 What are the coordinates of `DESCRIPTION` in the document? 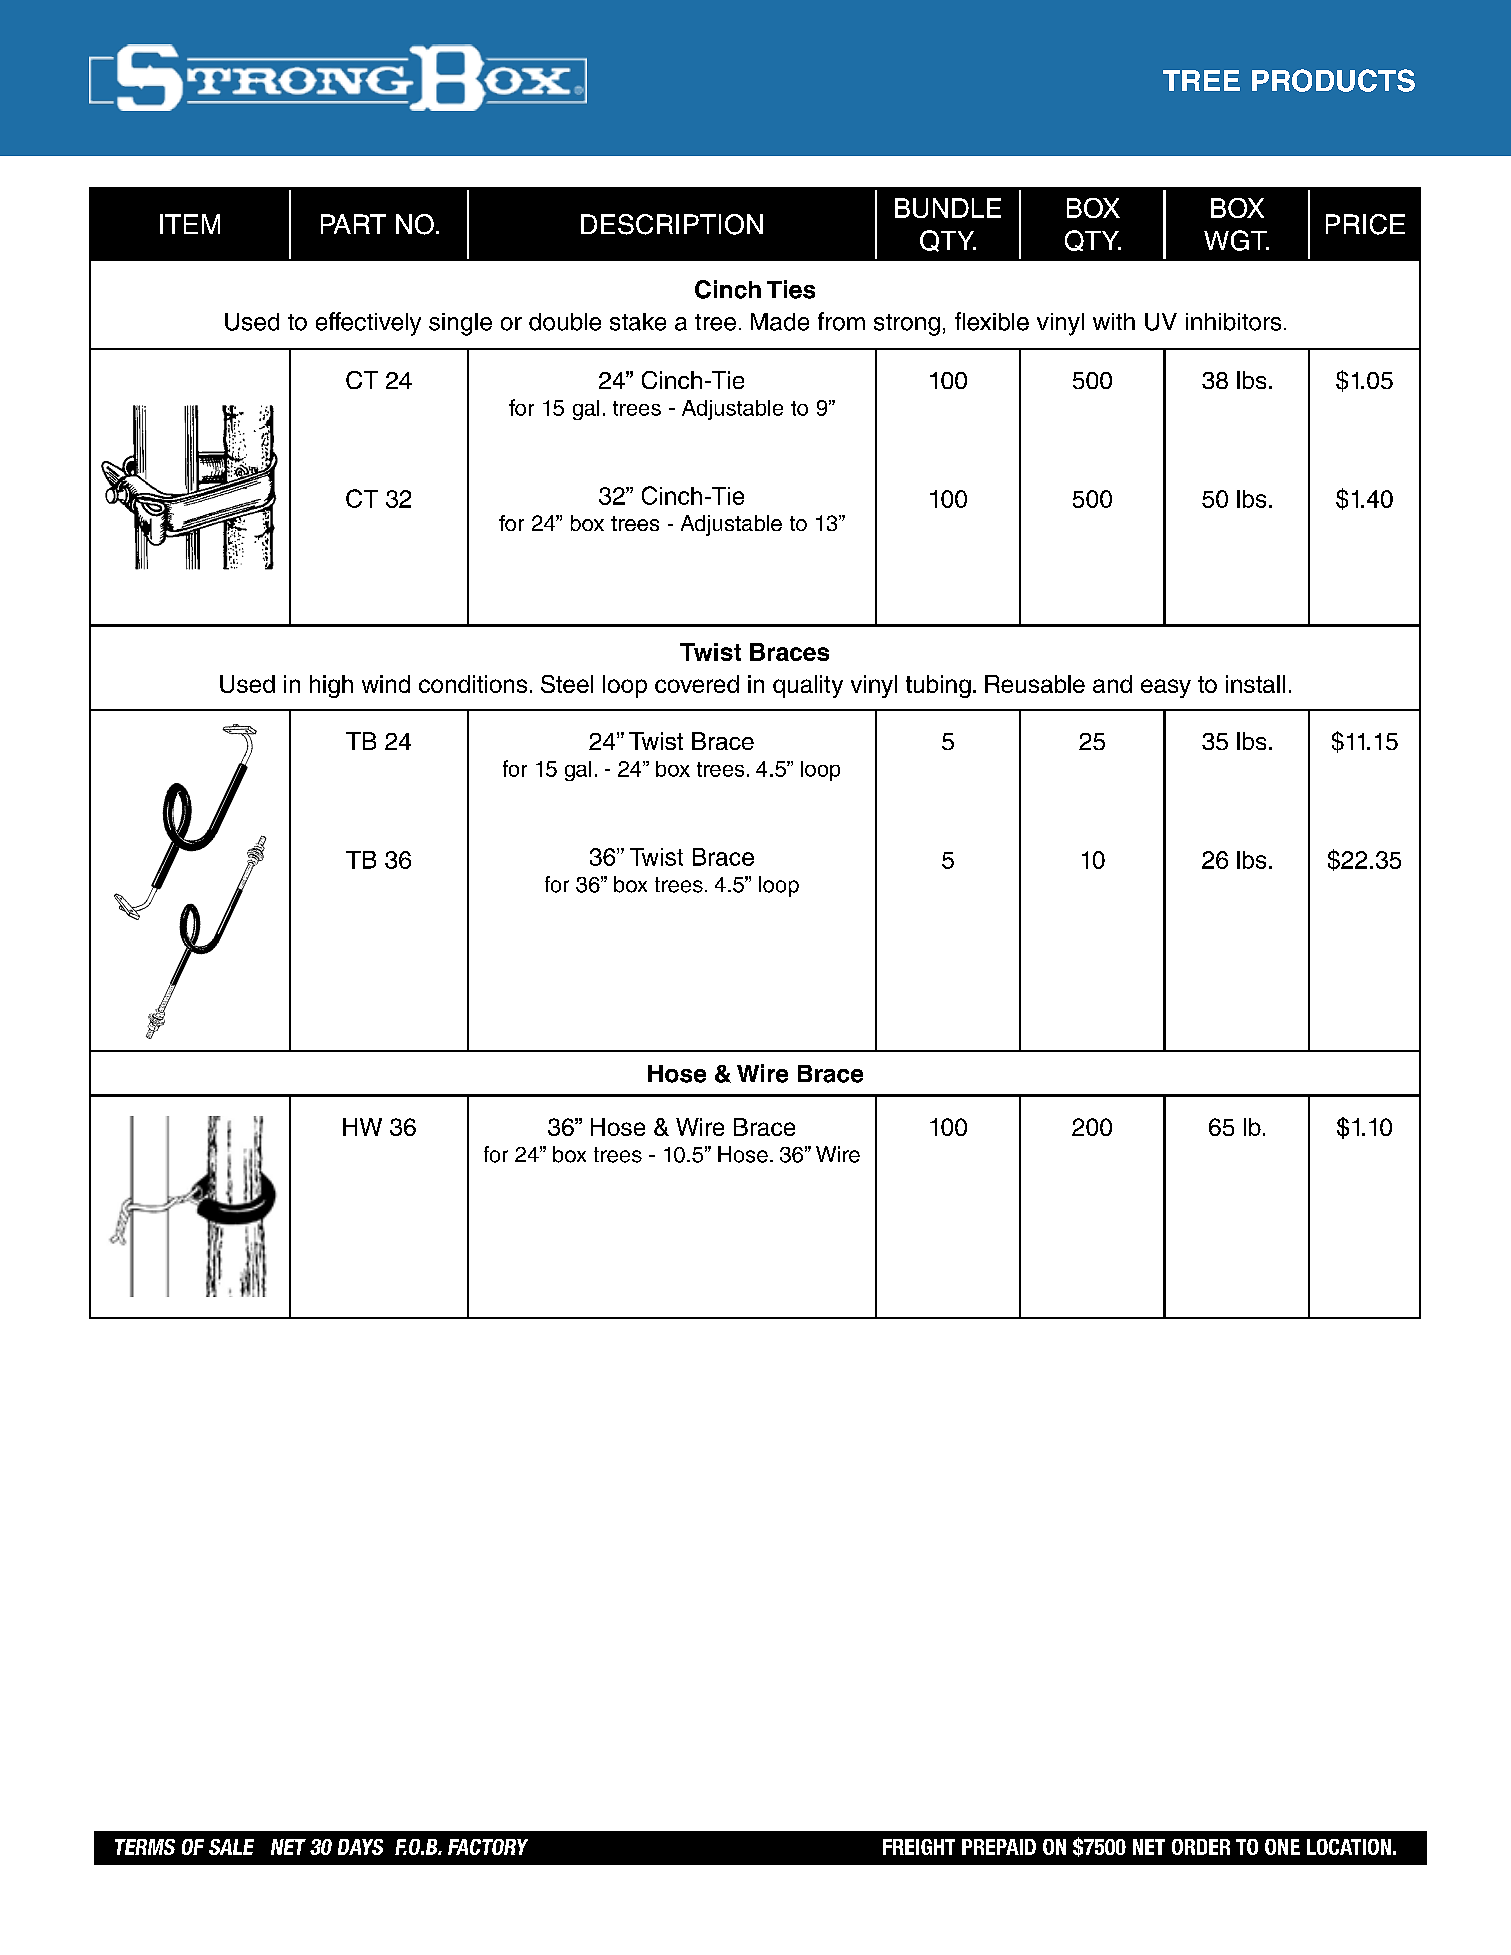 It's located at (672, 224).
